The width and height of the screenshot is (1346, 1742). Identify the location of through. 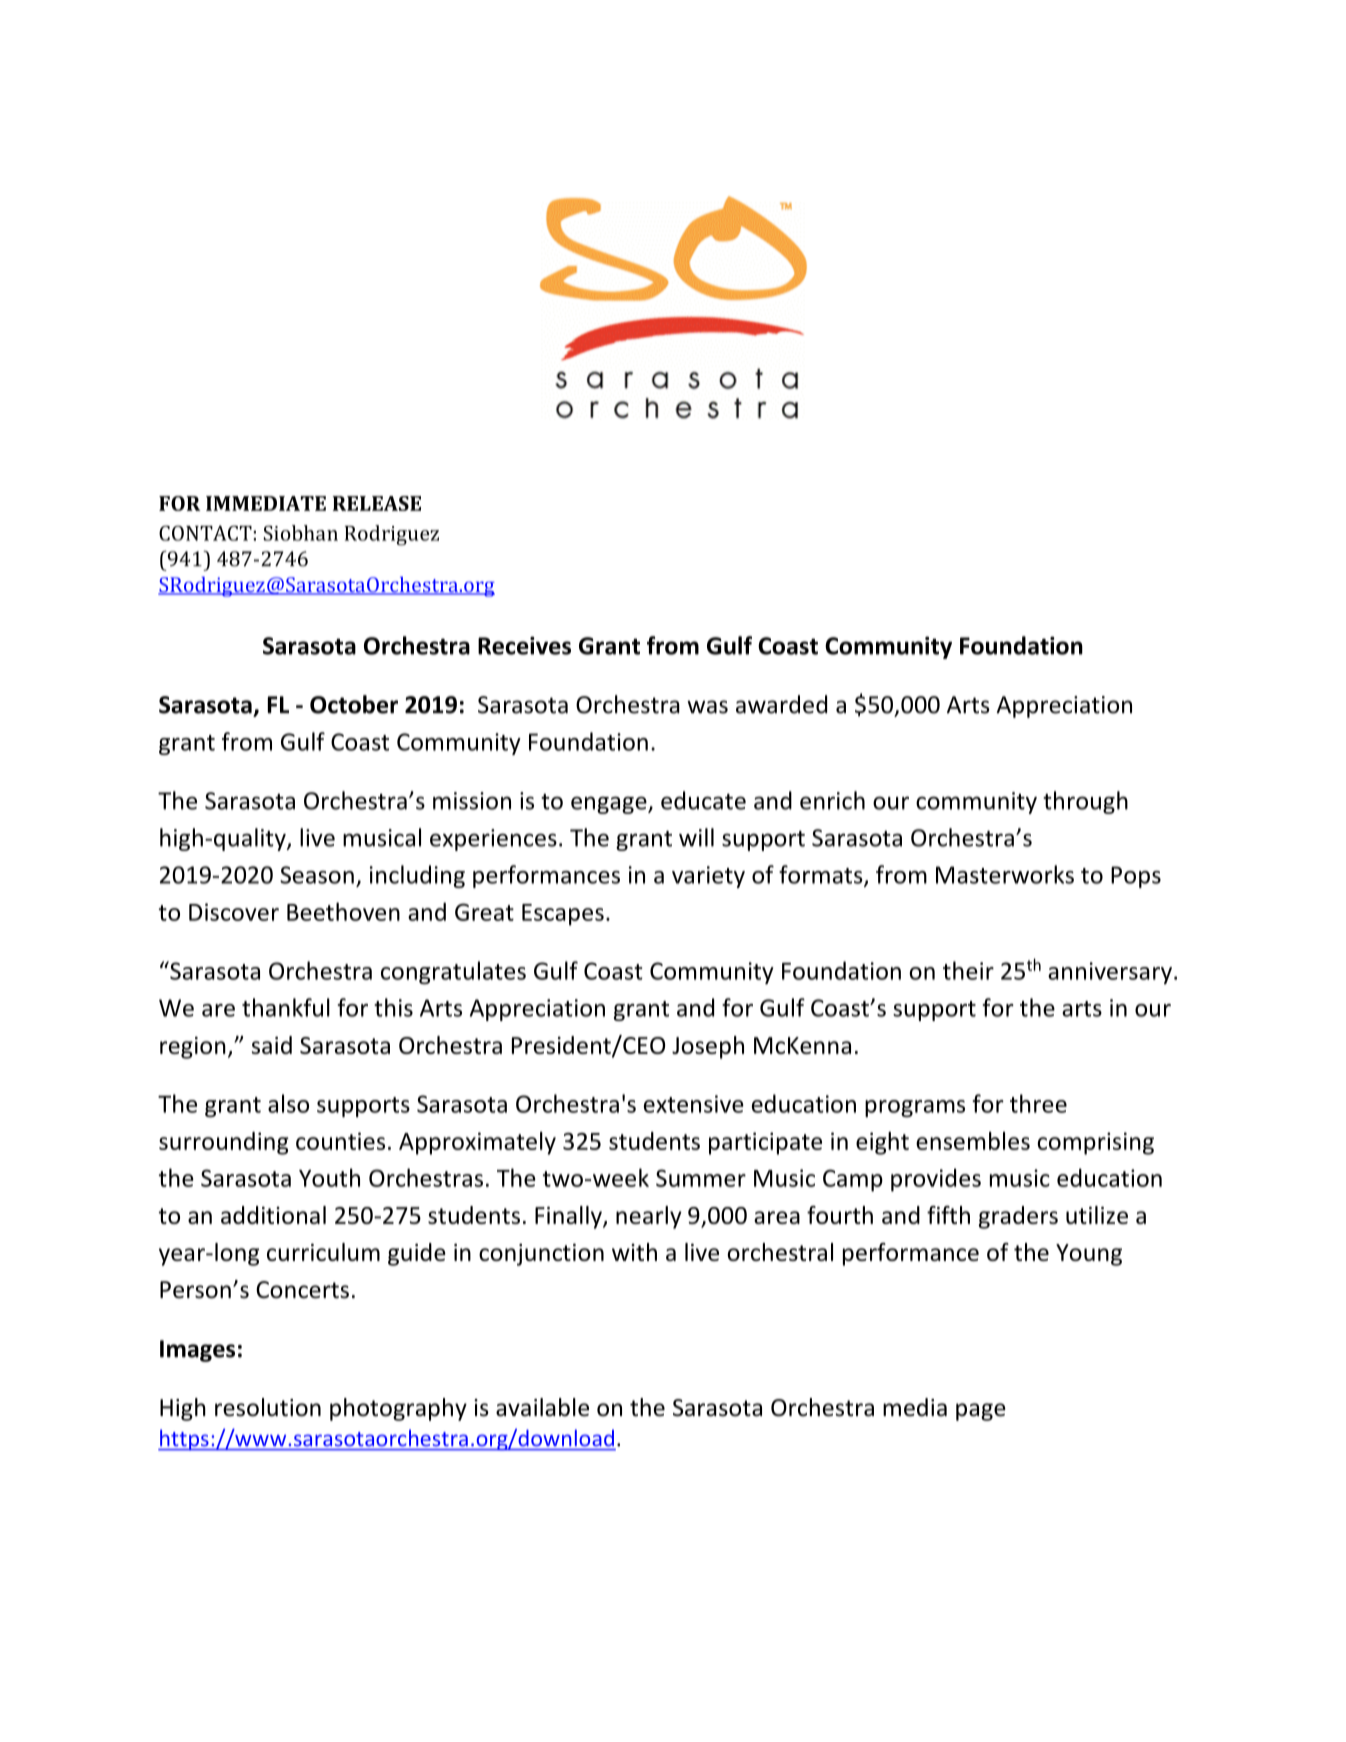
(1085, 802).
